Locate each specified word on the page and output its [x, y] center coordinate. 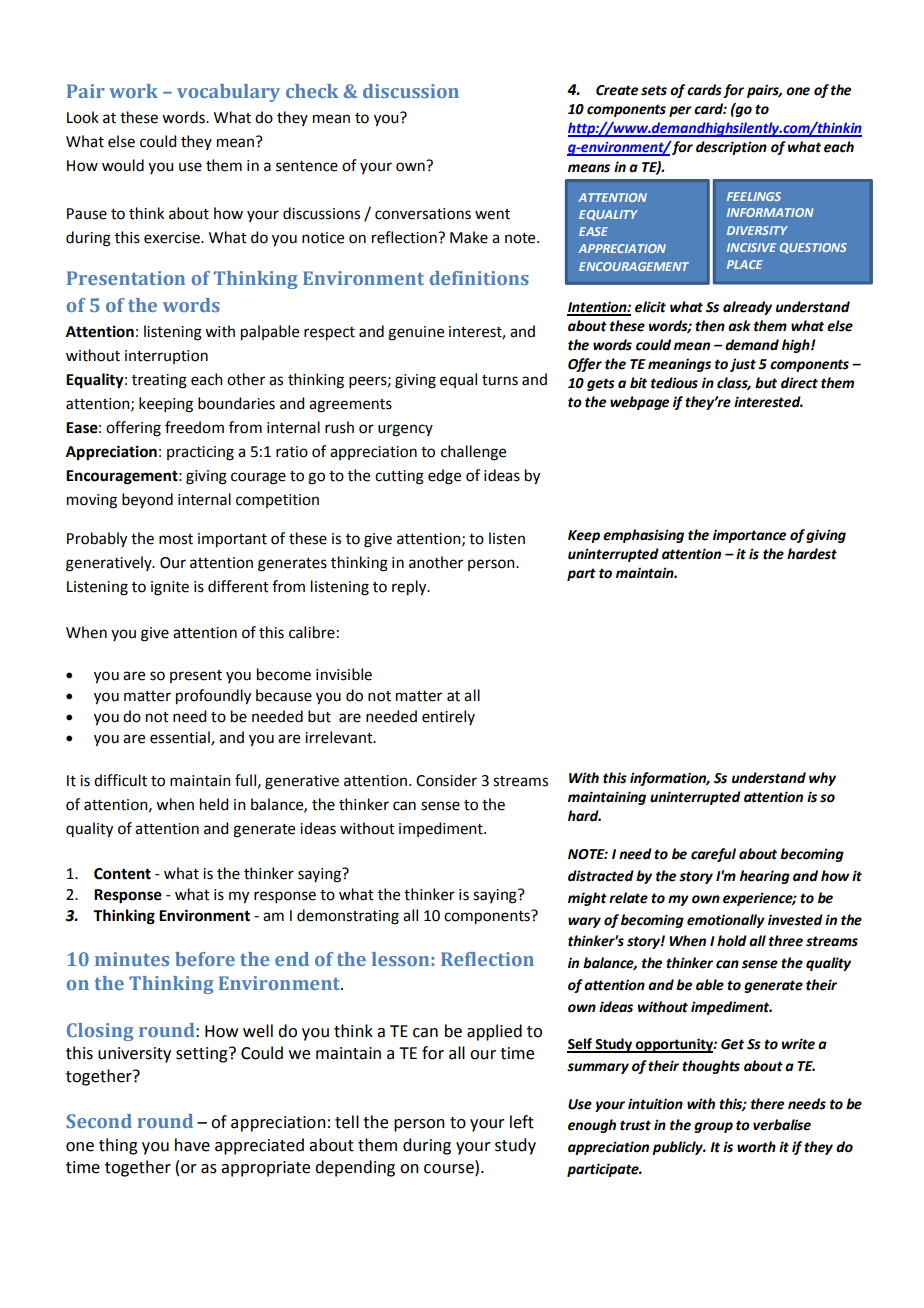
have [192, 1145]
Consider [446, 780]
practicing [200, 453]
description [731, 148]
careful [713, 855]
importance [749, 536]
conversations [423, 214]
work [133, 91]
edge [444, 477]
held [214, 804]
